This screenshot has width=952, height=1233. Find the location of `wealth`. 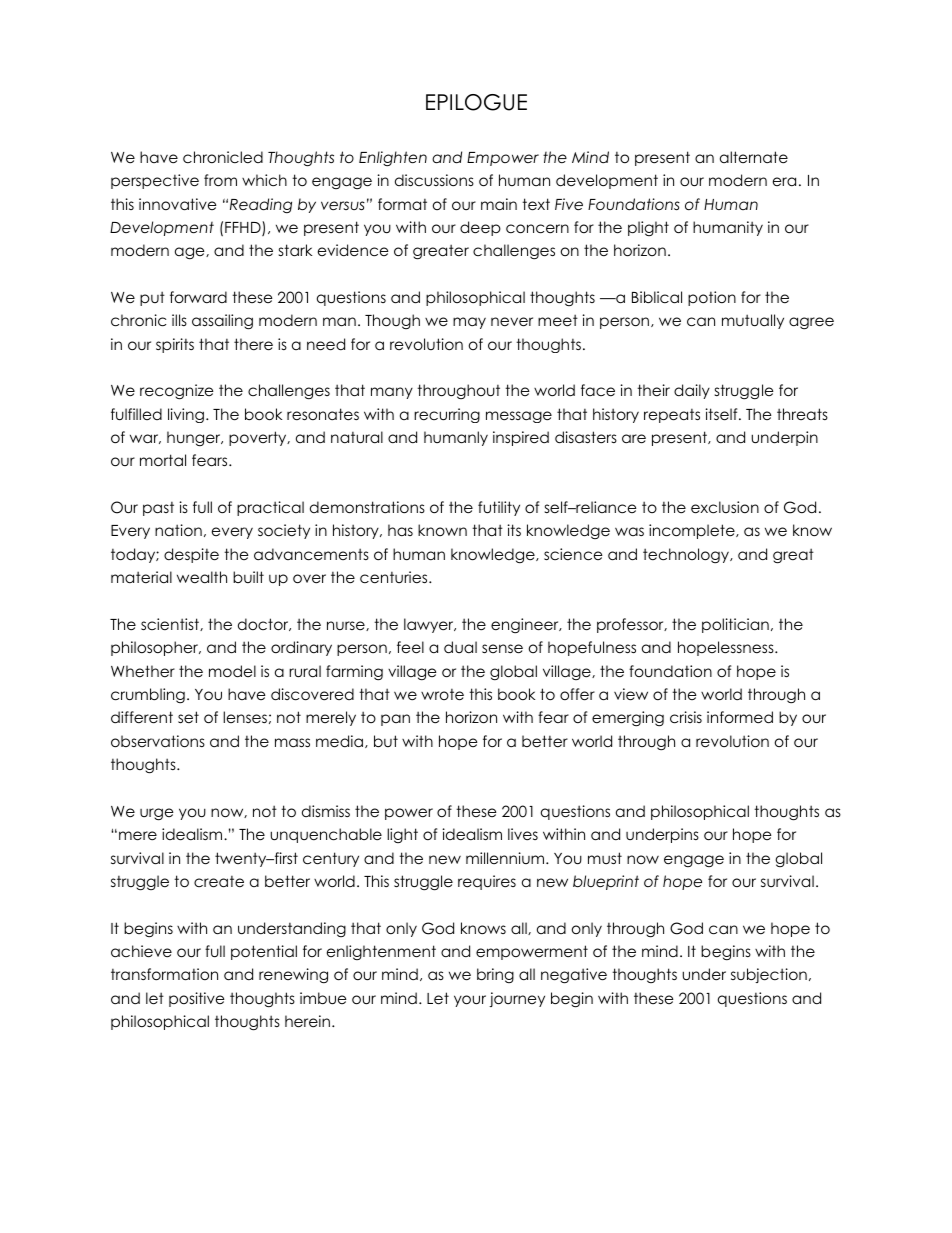

wealth is located at coordinates (202, 577).
